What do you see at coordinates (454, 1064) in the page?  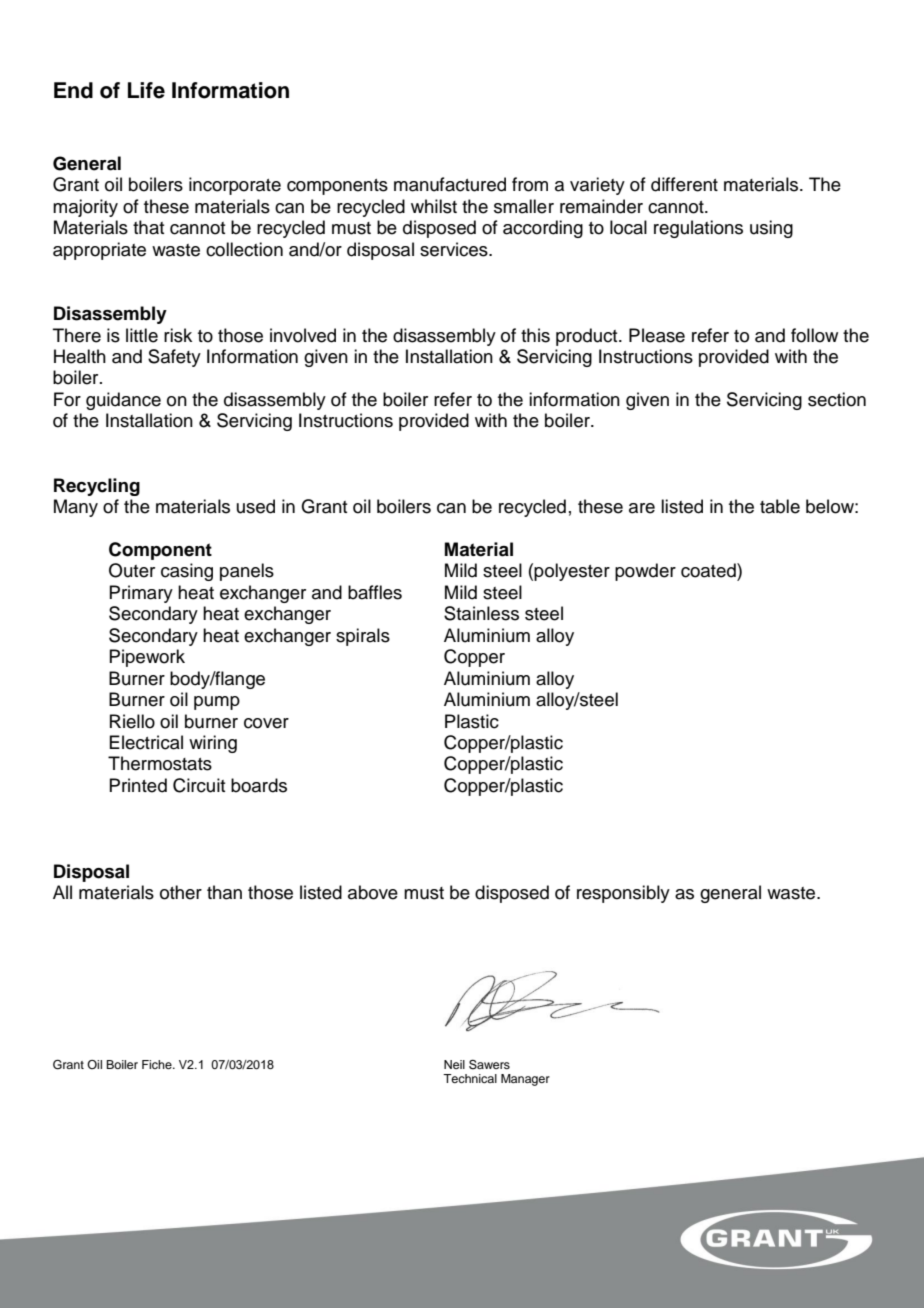 I see `Neil` at bounding box center [454, 1064].
